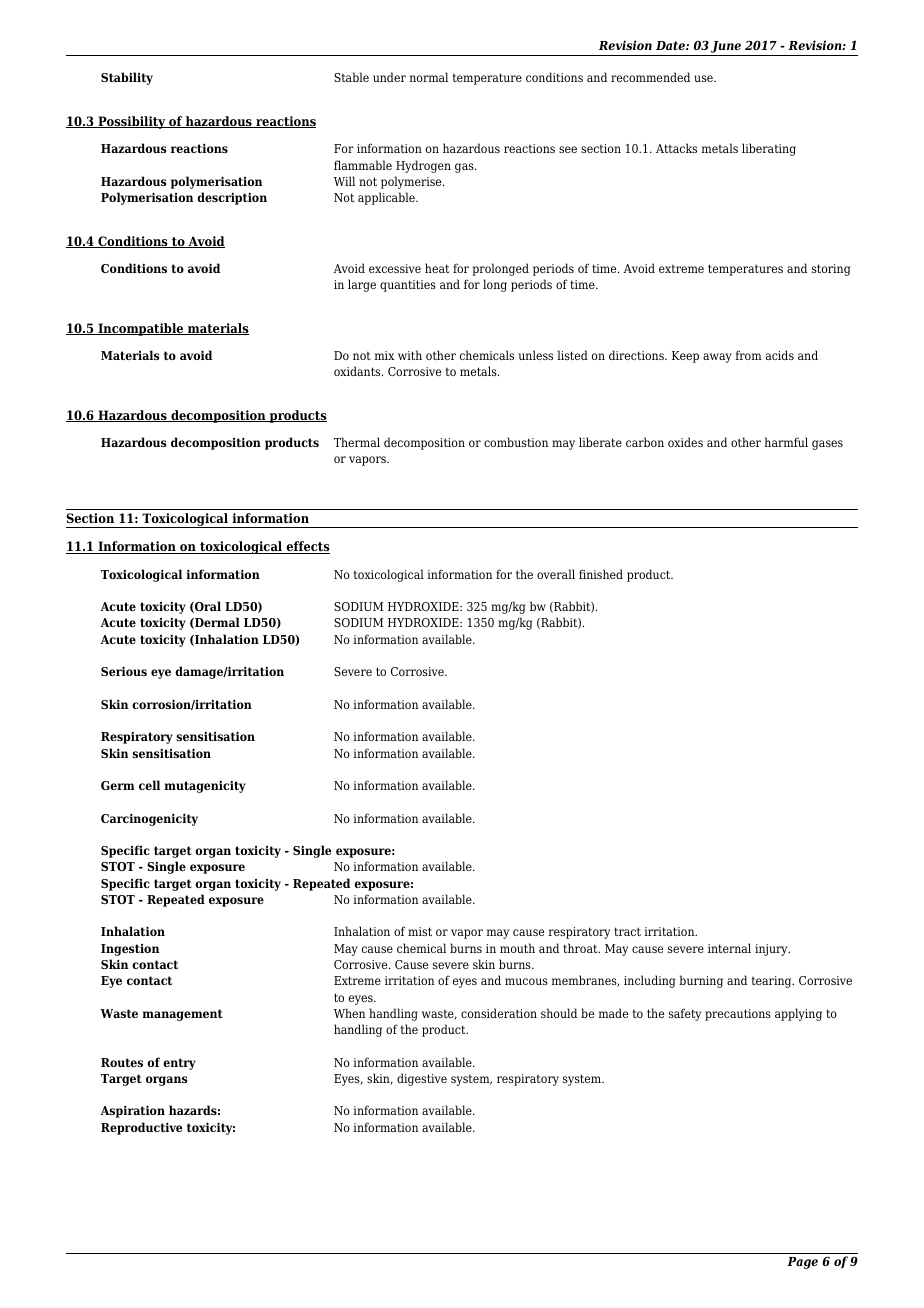  I want to click on digestive, so click(422, 1079).
